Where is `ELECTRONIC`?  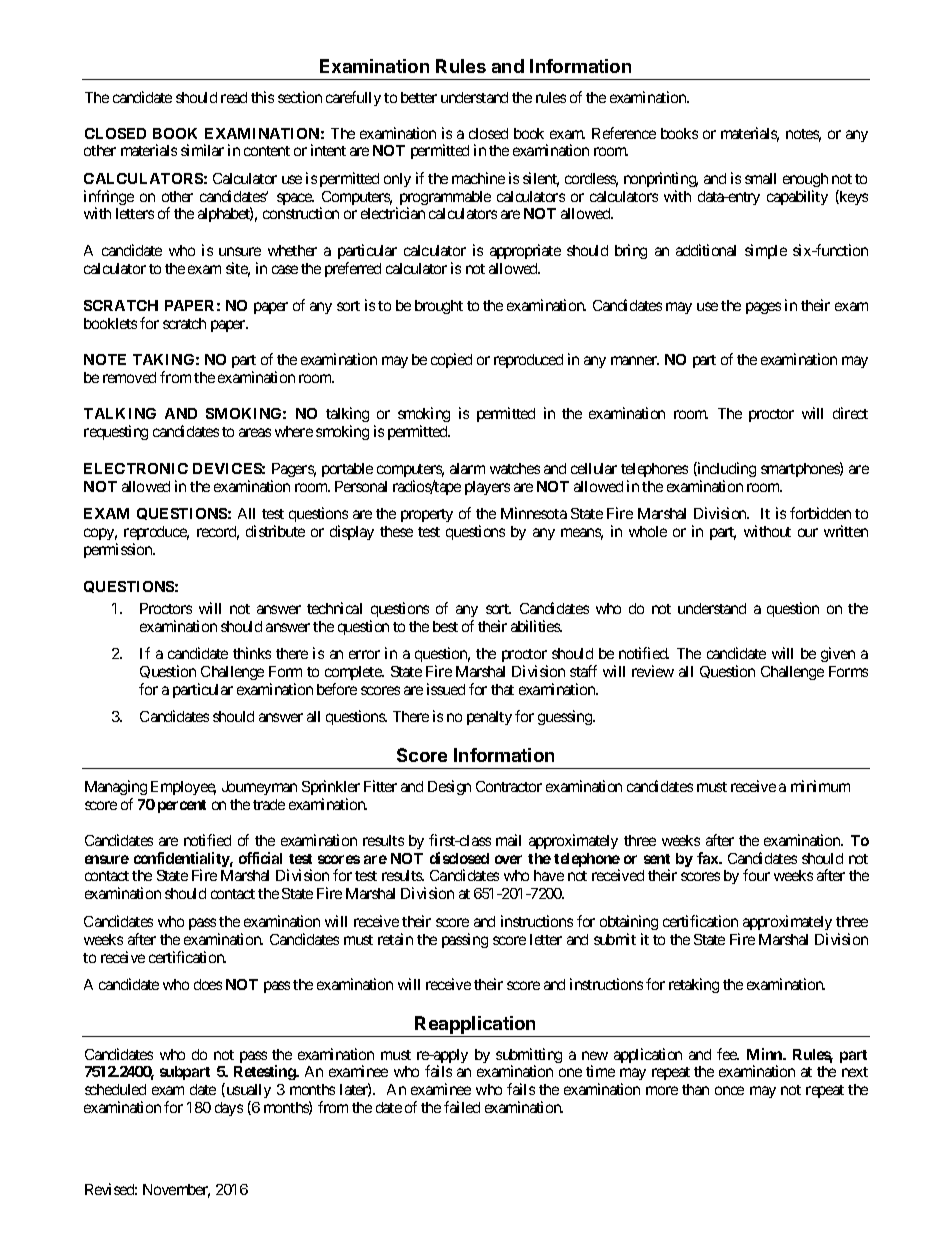
ELECTRONIC is located at coordinates (136, 468).
